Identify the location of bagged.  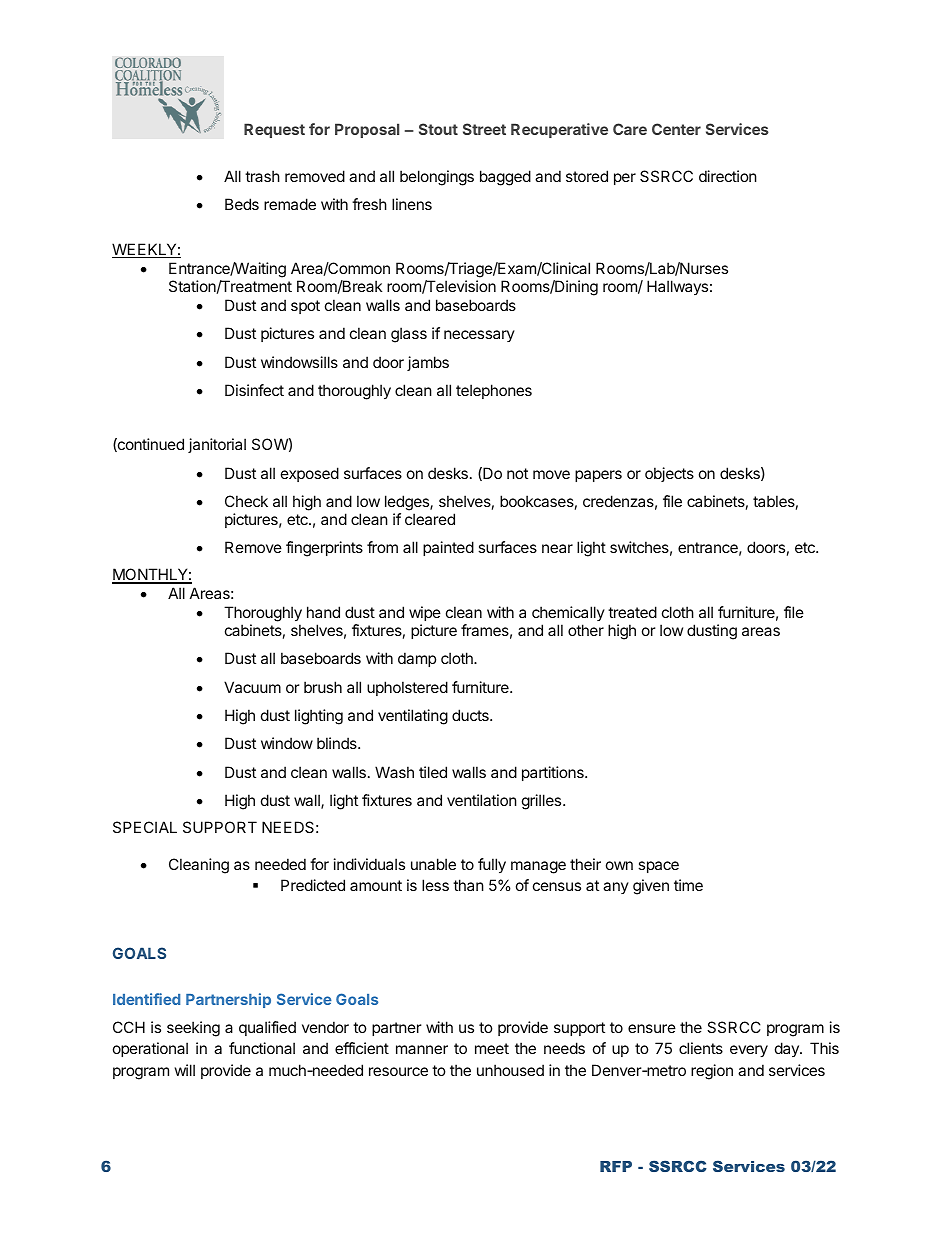
(505, 178).
